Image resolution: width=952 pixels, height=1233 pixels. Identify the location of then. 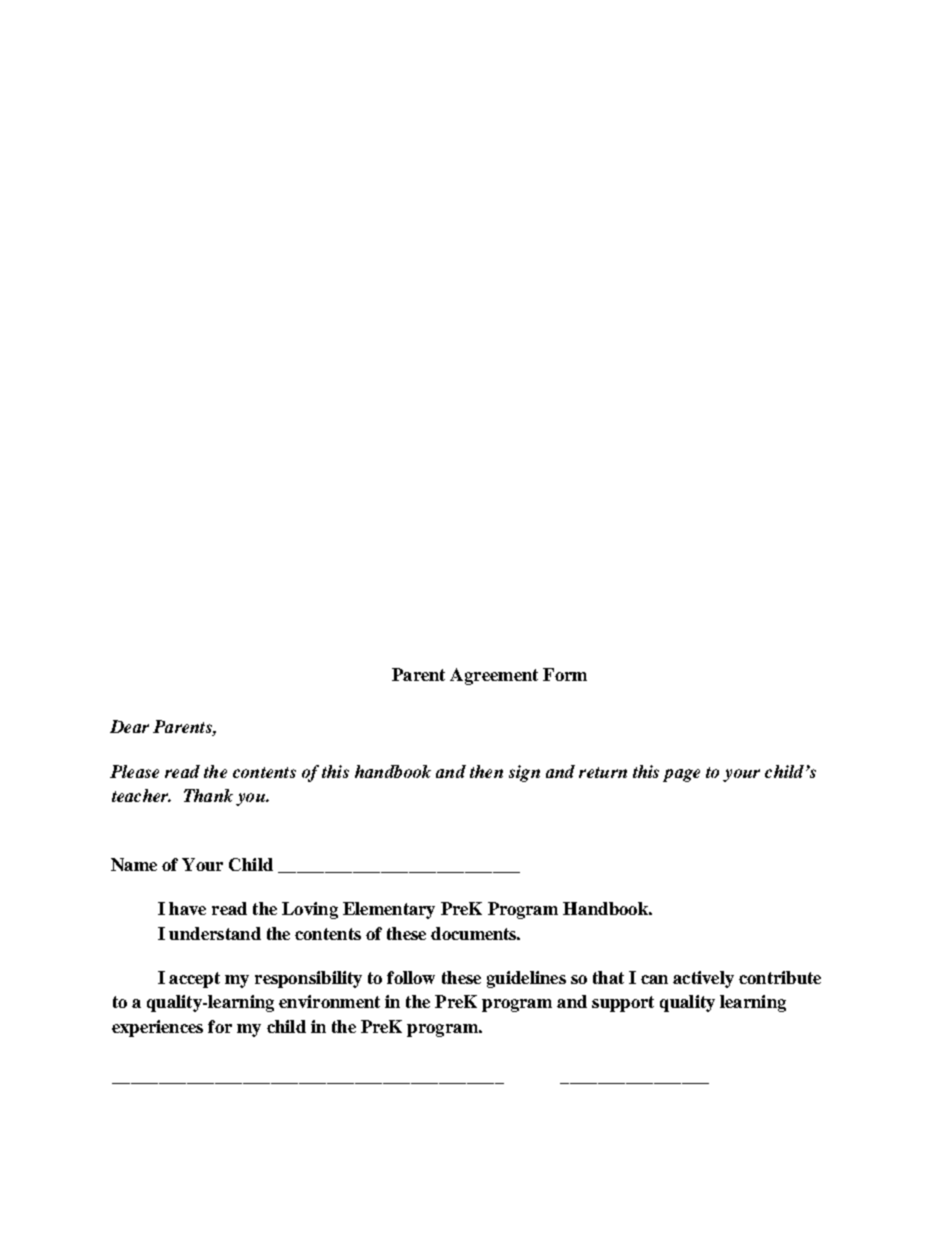
(486, 771).
